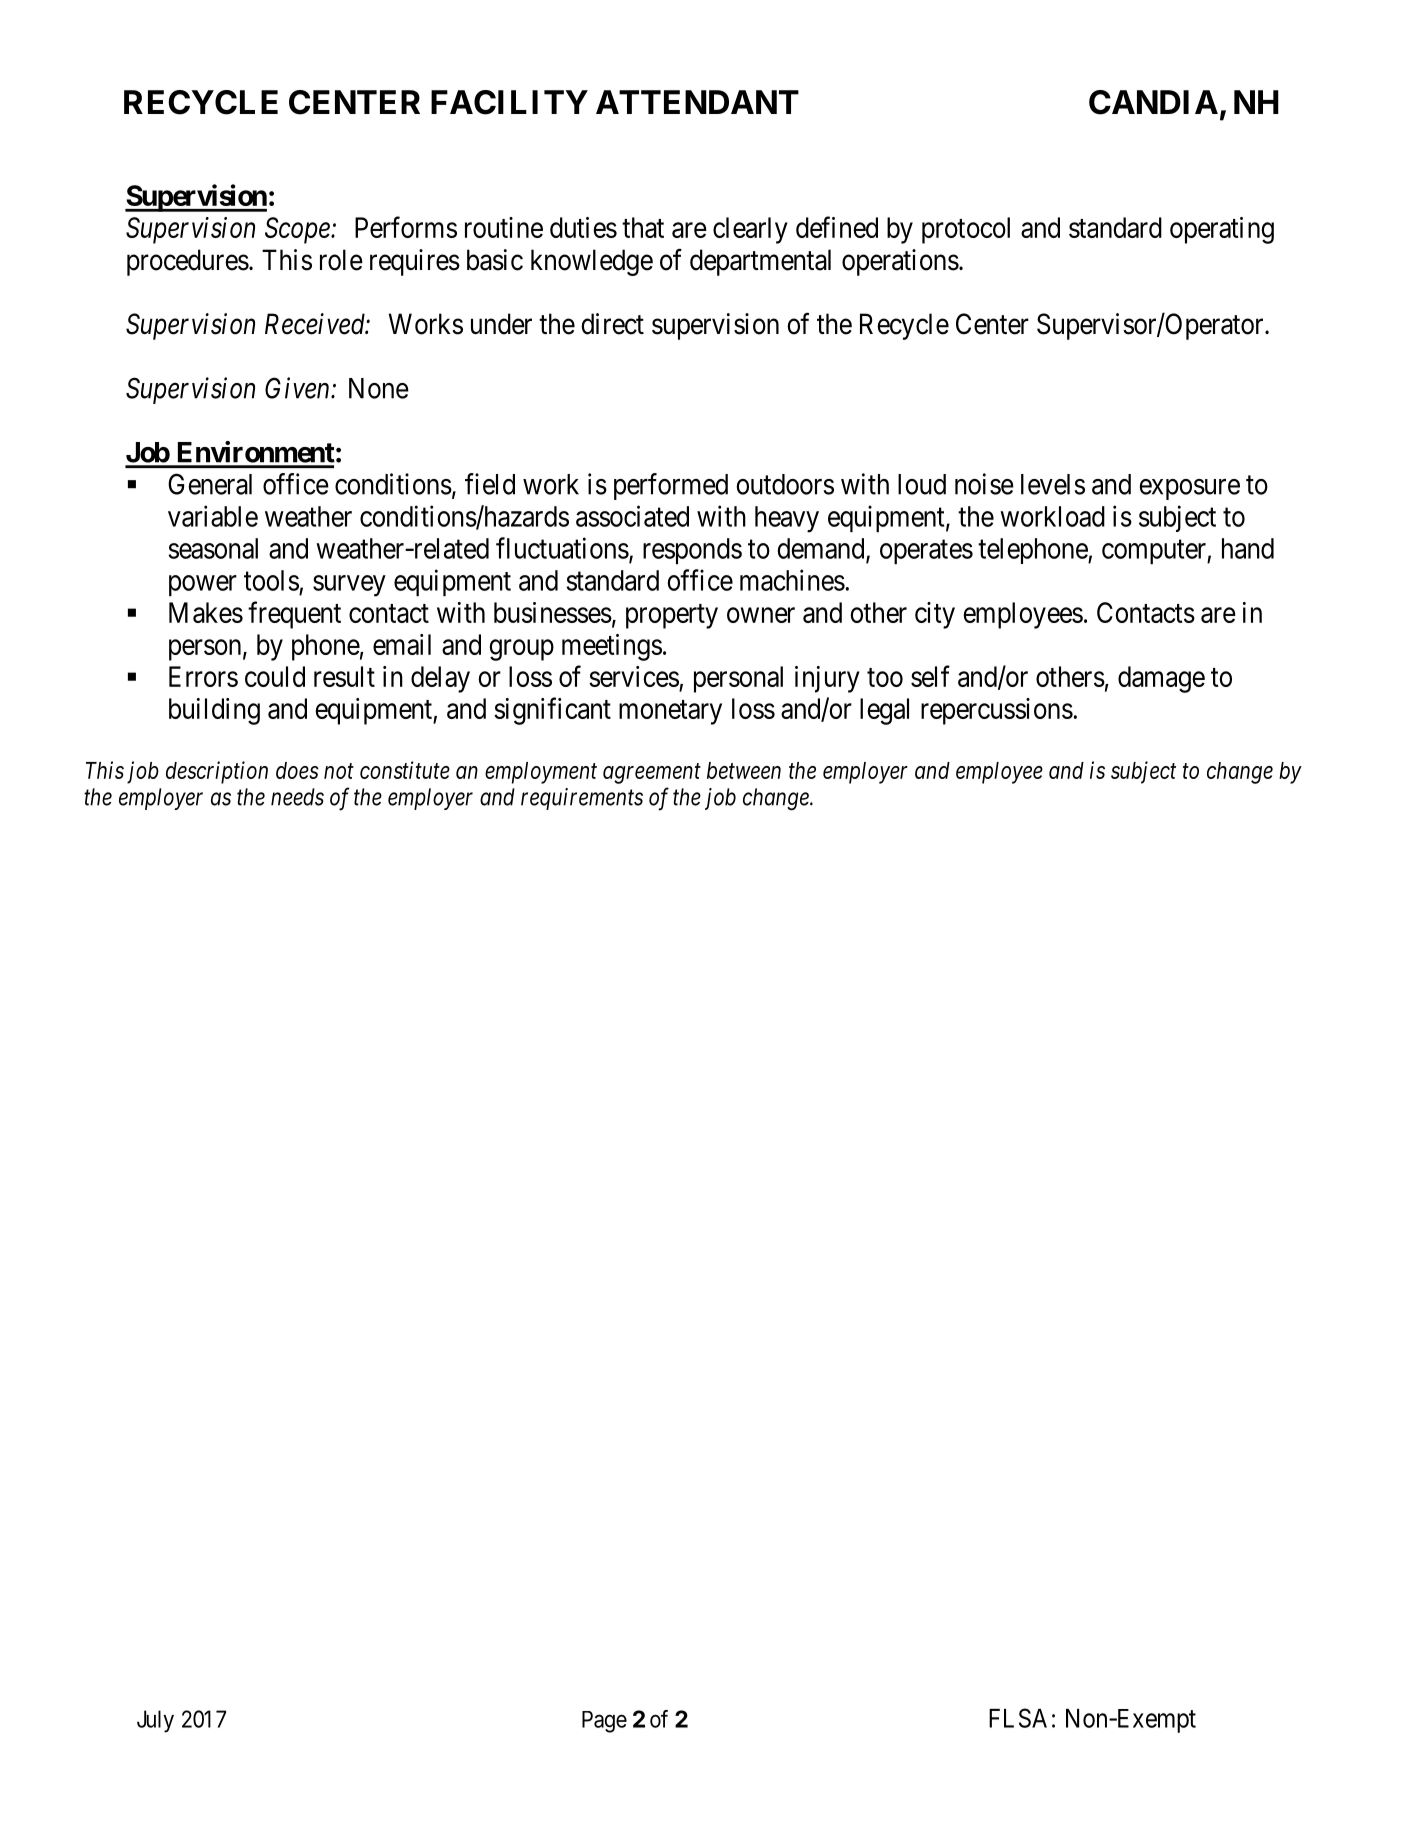 Image resolution: width=1422 pixels, height=1840 pixels. I want to click on repercussions, so click(997, 711).
